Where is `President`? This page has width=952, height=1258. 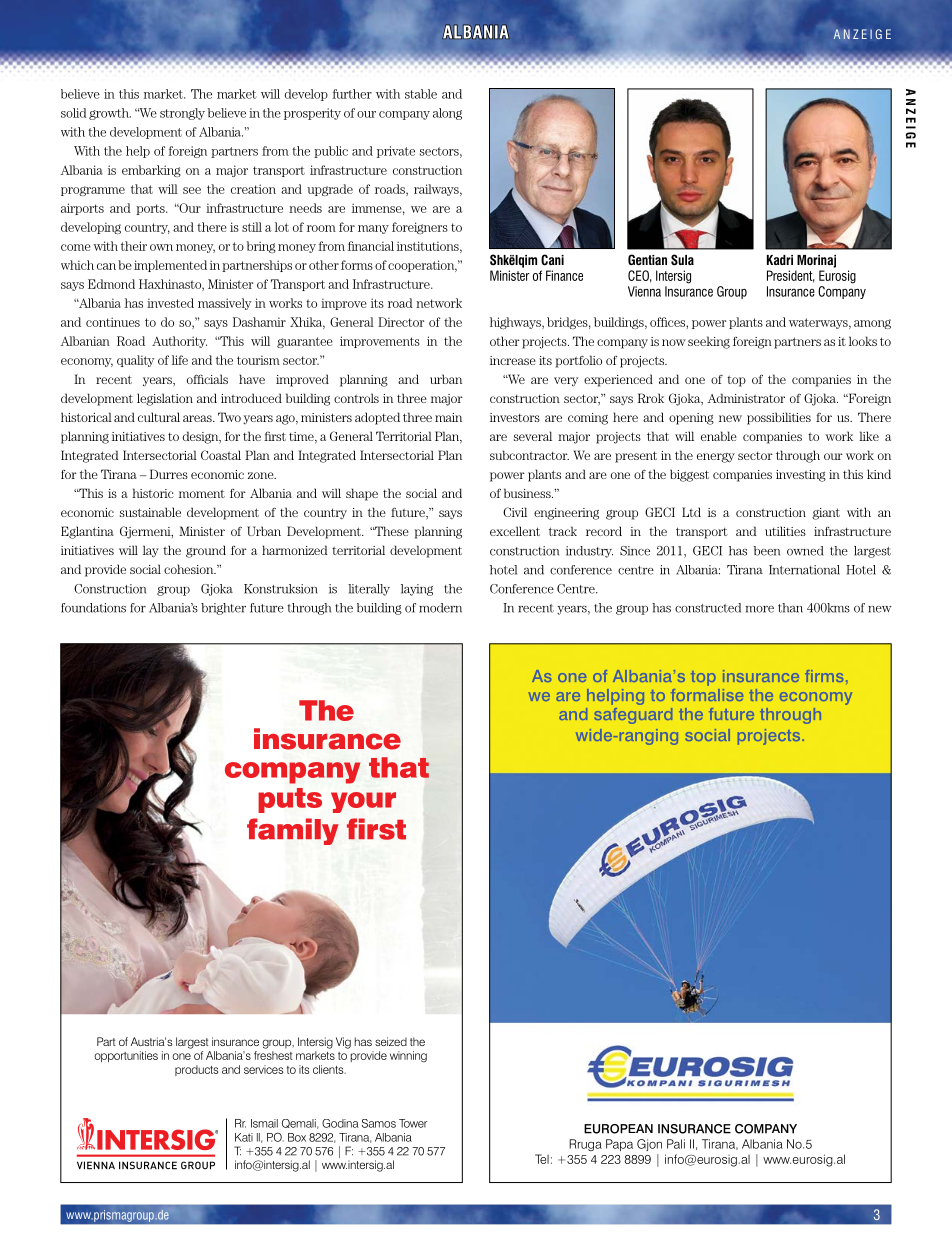
President is located at coordinates (791, 276).
